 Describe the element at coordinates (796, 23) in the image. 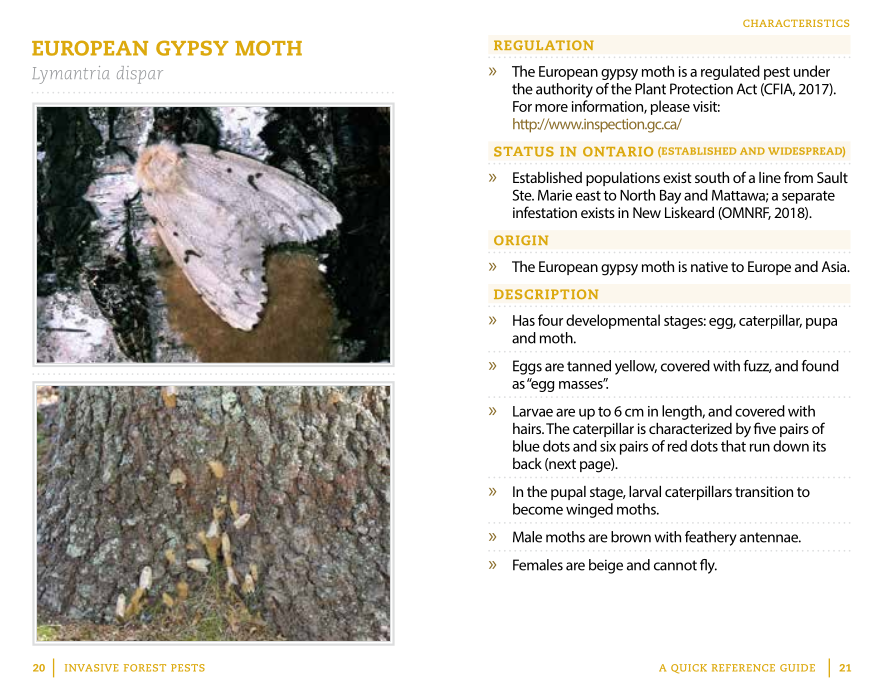

I see `CHARACTERISTICS` at that location.
